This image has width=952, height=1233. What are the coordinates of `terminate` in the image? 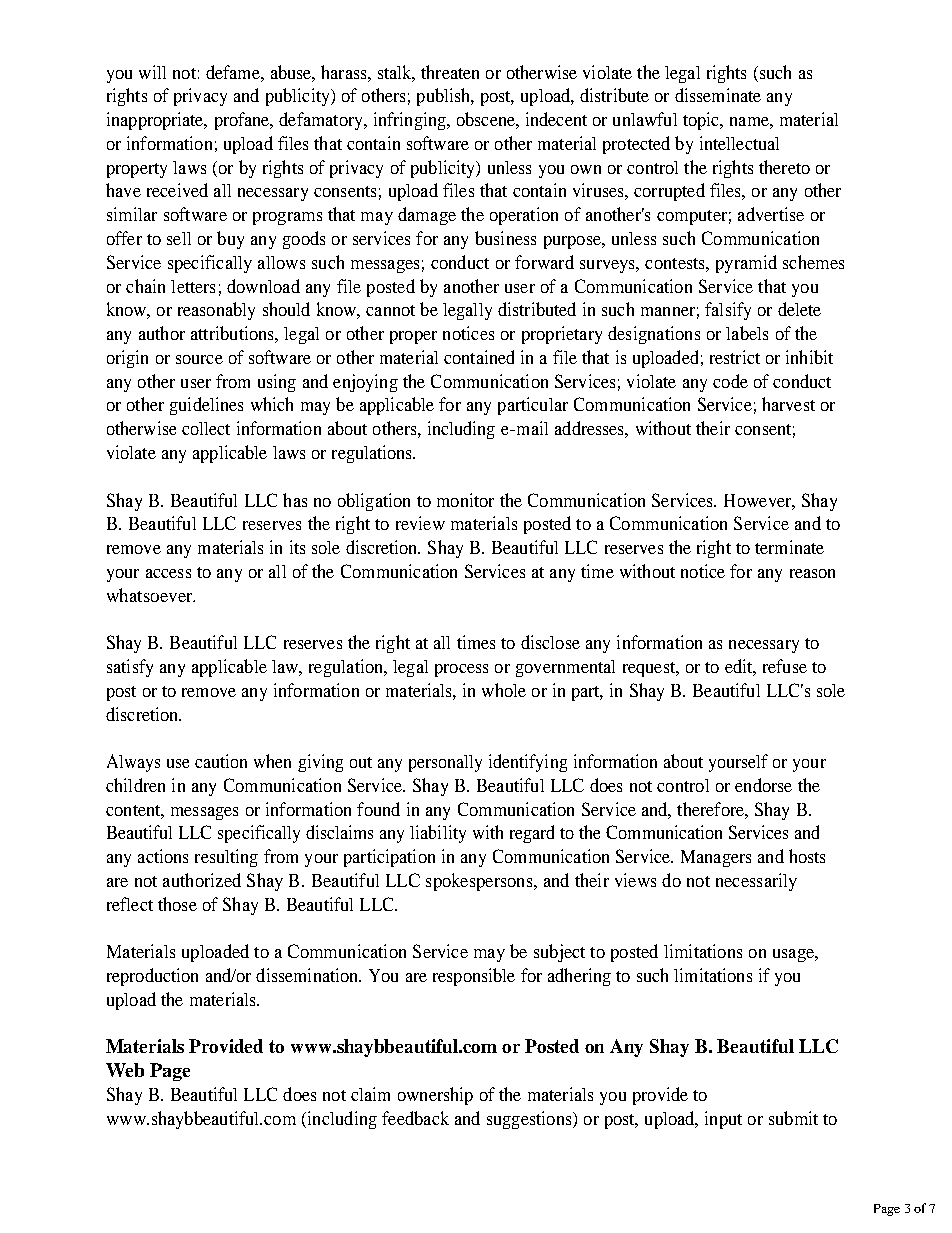 It's located at (789, 547).
